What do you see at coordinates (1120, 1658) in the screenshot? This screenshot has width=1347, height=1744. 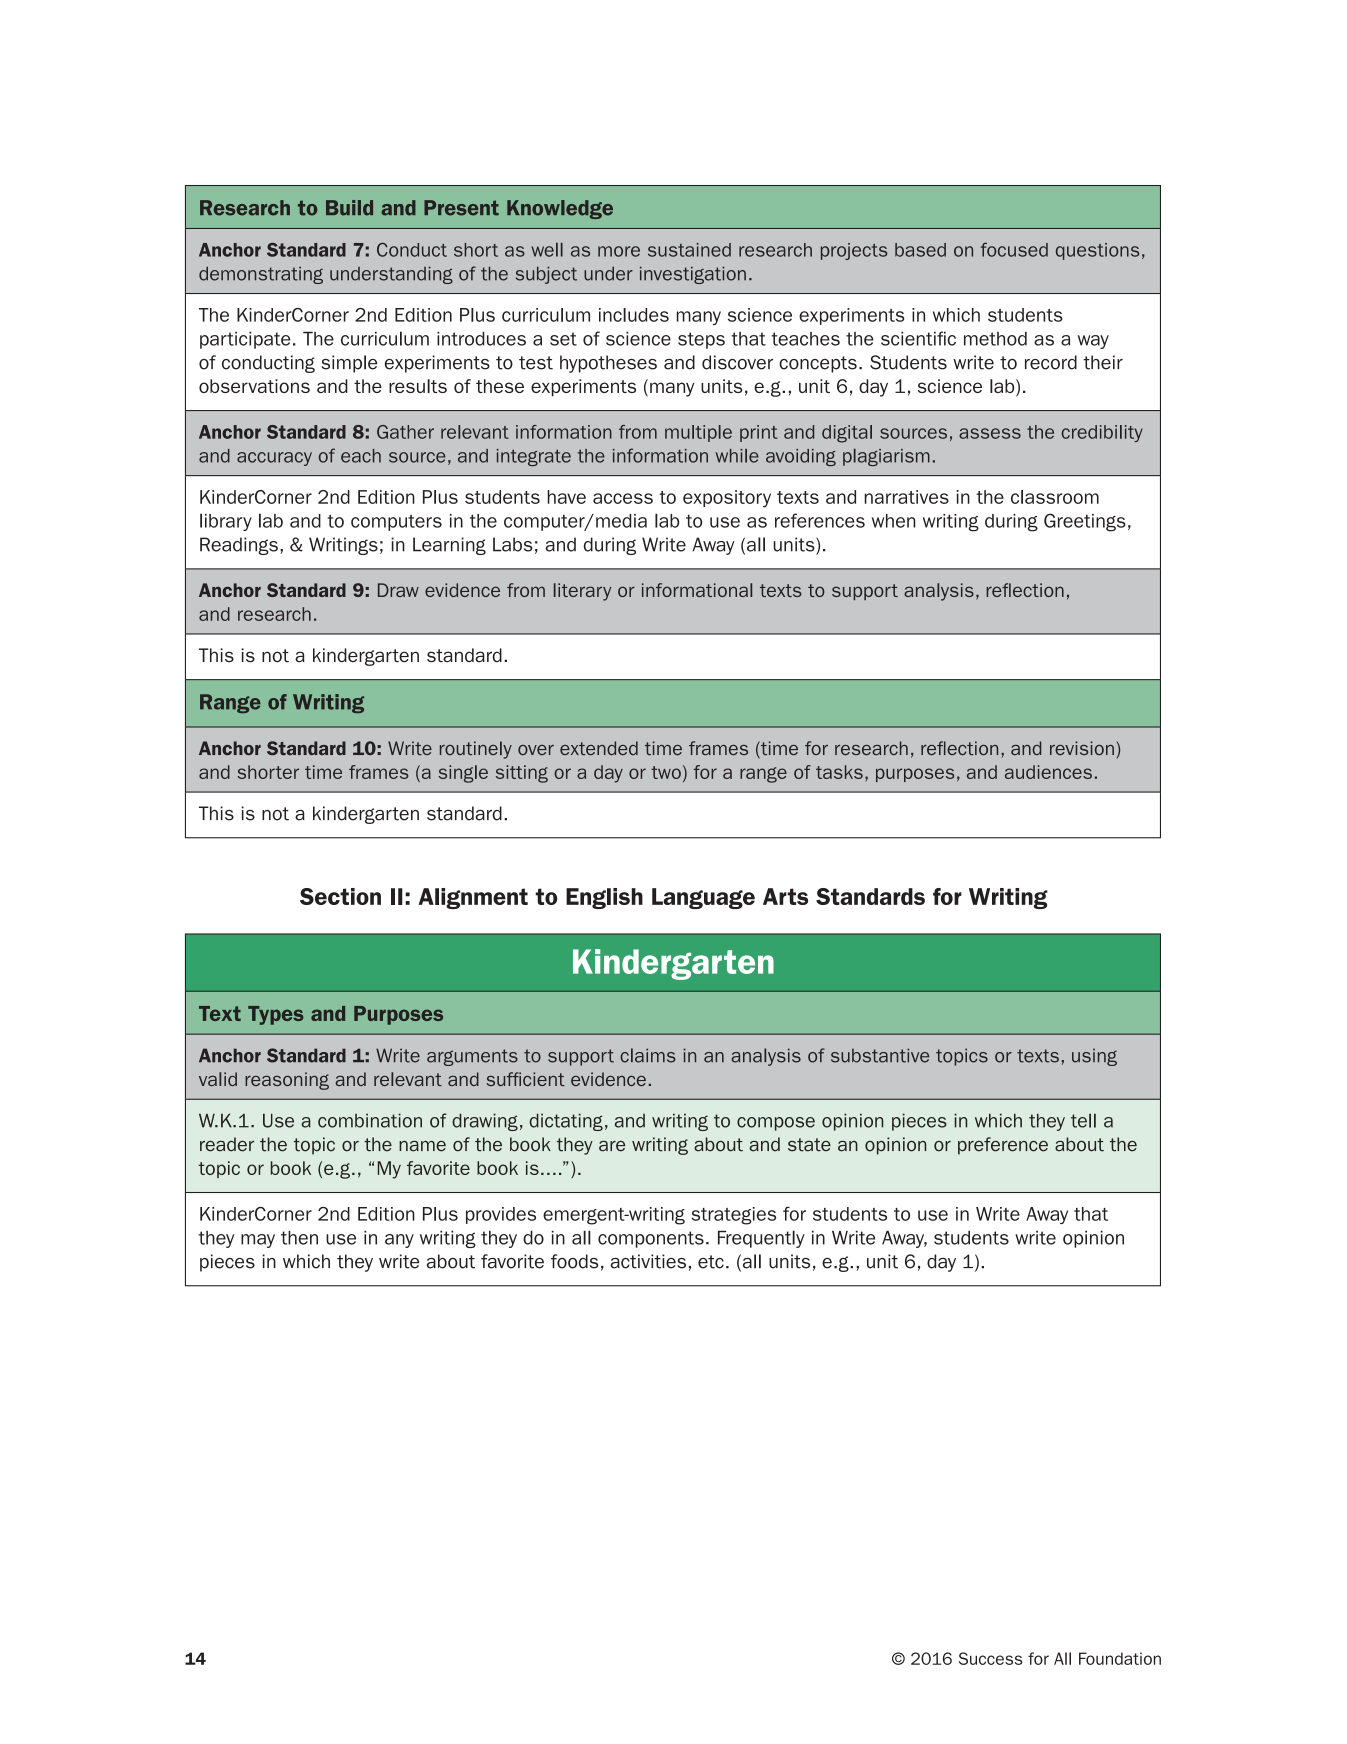 I see `Foundation` at bounding box center [1120, 1658].
